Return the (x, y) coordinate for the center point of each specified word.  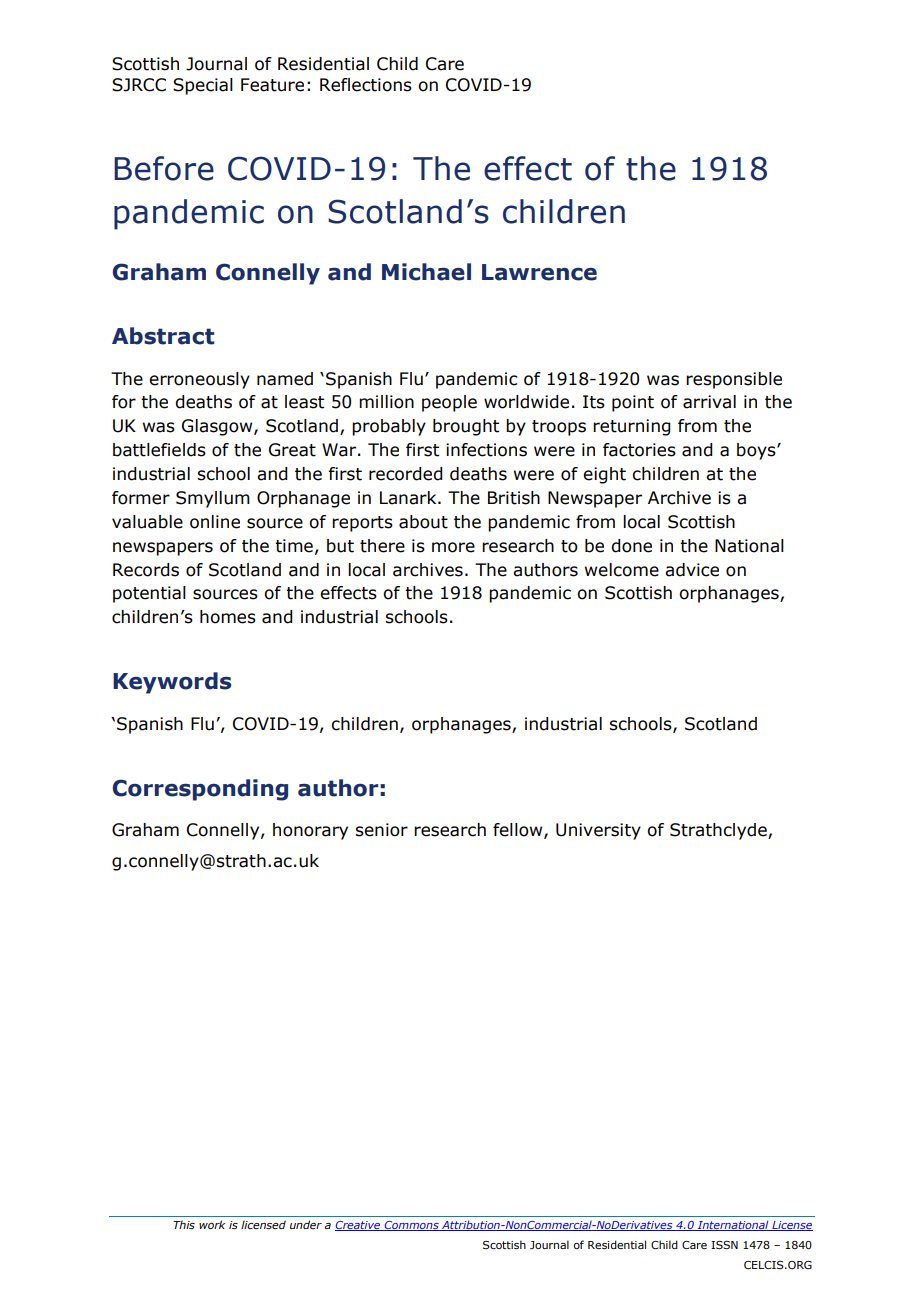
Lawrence (539, 272)
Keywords (172, 683)
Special (203, 86)
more (453, 547)
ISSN (724, 1245)
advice (692, 570)
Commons (411, 1226)
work (212, 1224)
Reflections (366, 85)
